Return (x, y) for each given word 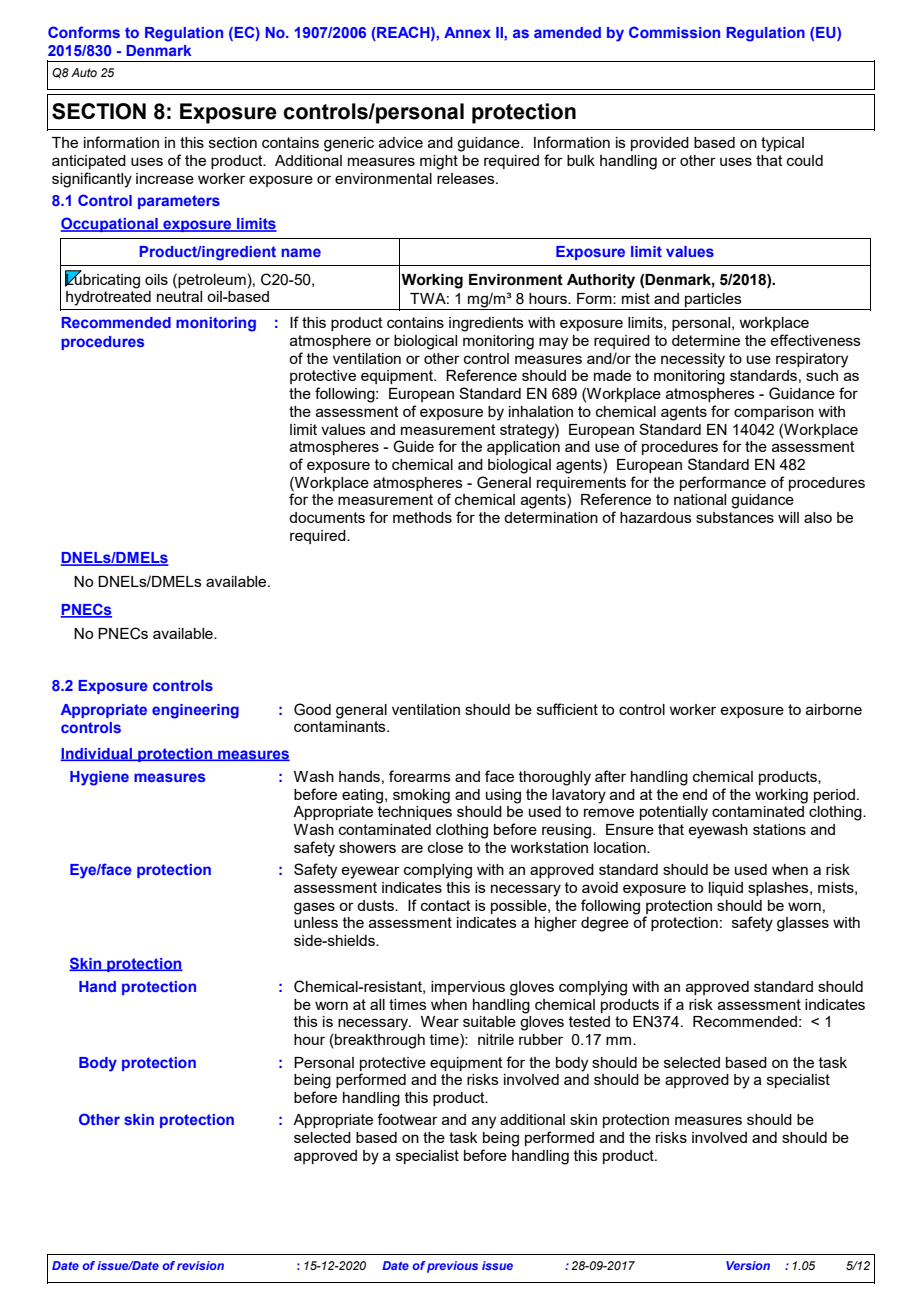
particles (713, 300)
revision (200, 1265)
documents (327, 517)
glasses (803, 924)
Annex (467, 32)
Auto (84, 72)
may (553, 343)
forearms (420, 776)
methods (422, 517)
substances (735, 517)
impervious (468, 988)
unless (316, 922)
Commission (674, 32)
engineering (195, 711)
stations (779, 829)
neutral (179, 296)
